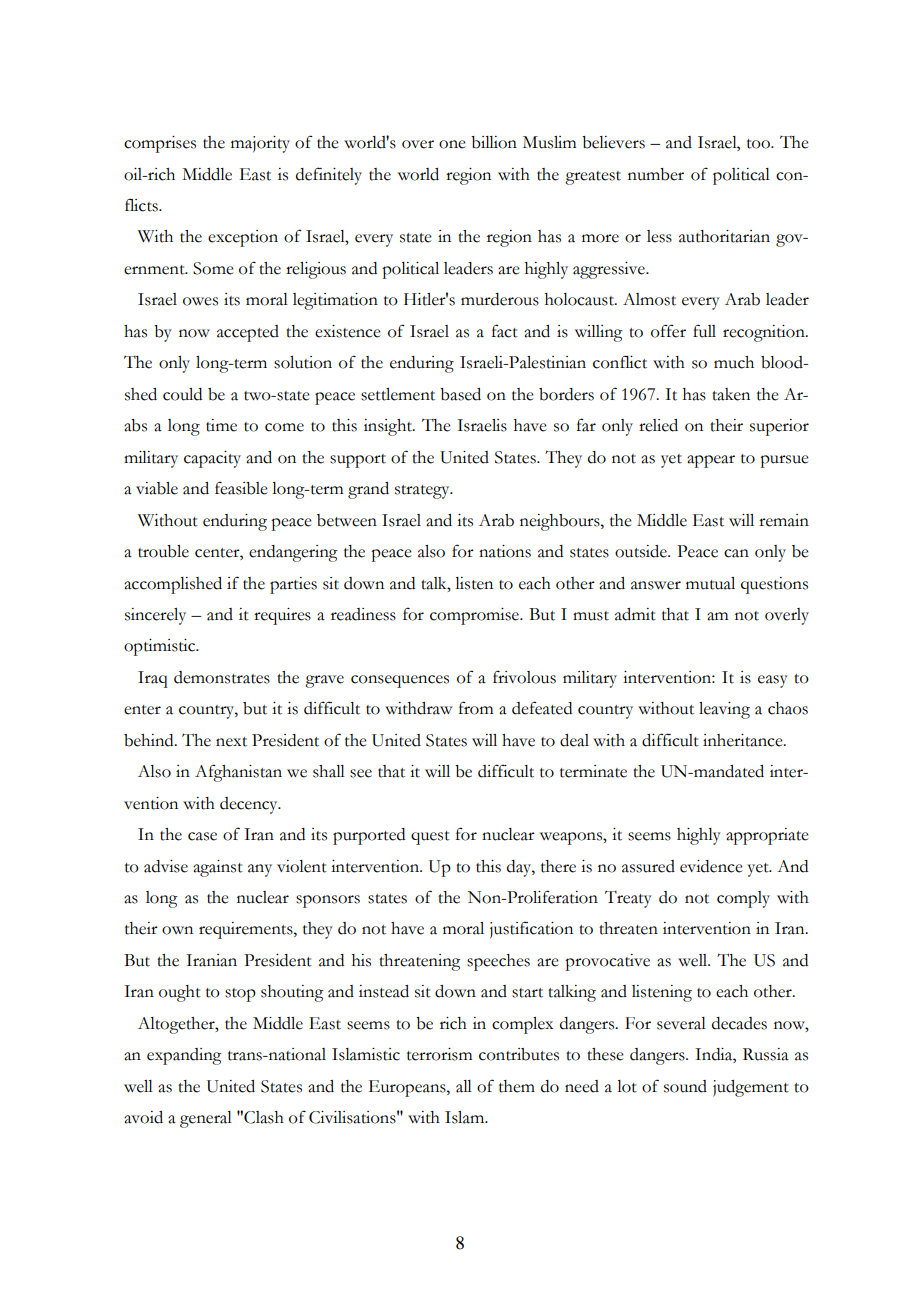 Image resolution: width=924 pixels, height=1308 pixels. What do you see at coordinates (452, 144) in the screenshot?
I see `one` at bounding box center [452, 144].
